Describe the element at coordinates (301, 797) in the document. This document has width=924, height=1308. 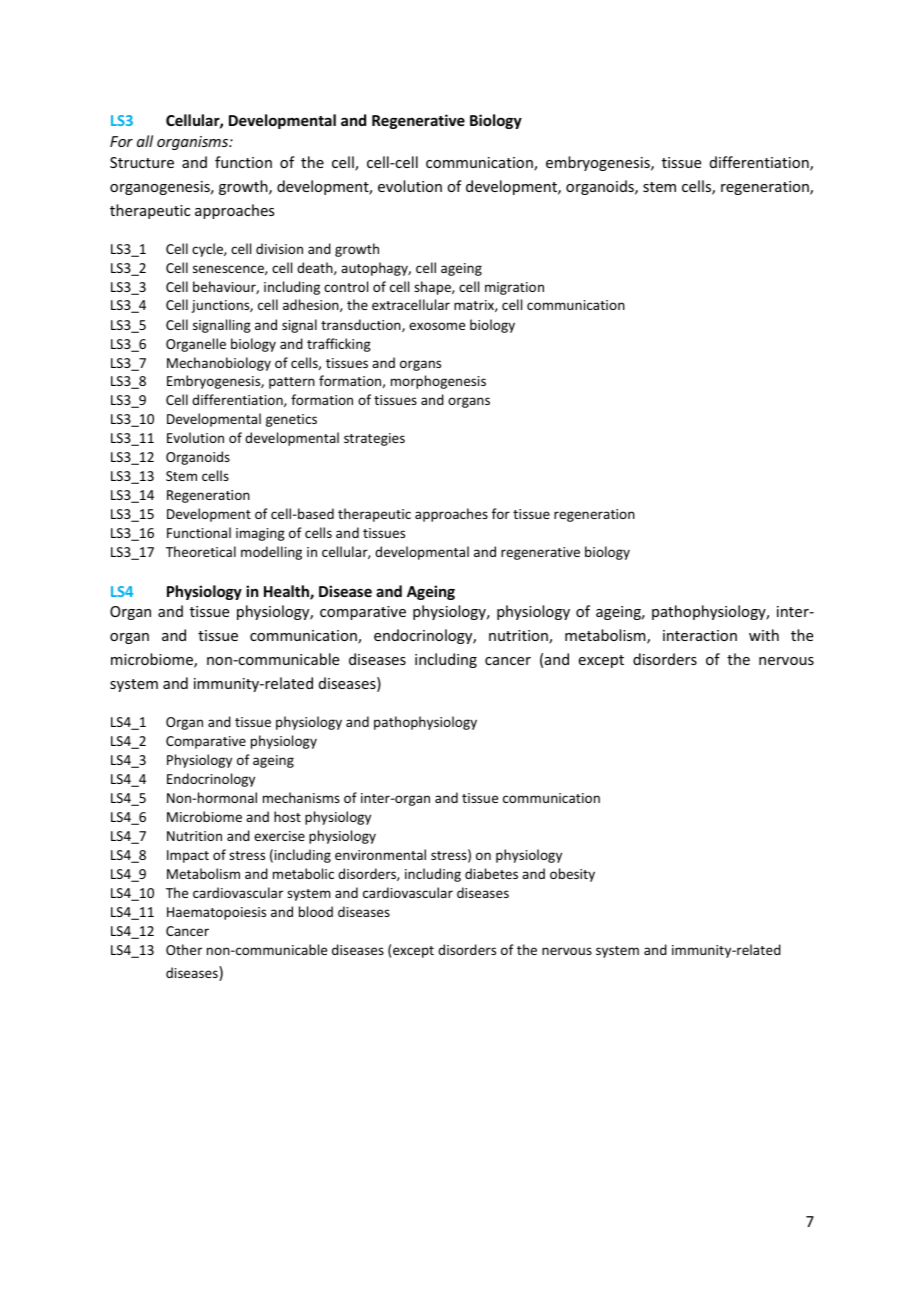
I see `mechanisms` at that location.
